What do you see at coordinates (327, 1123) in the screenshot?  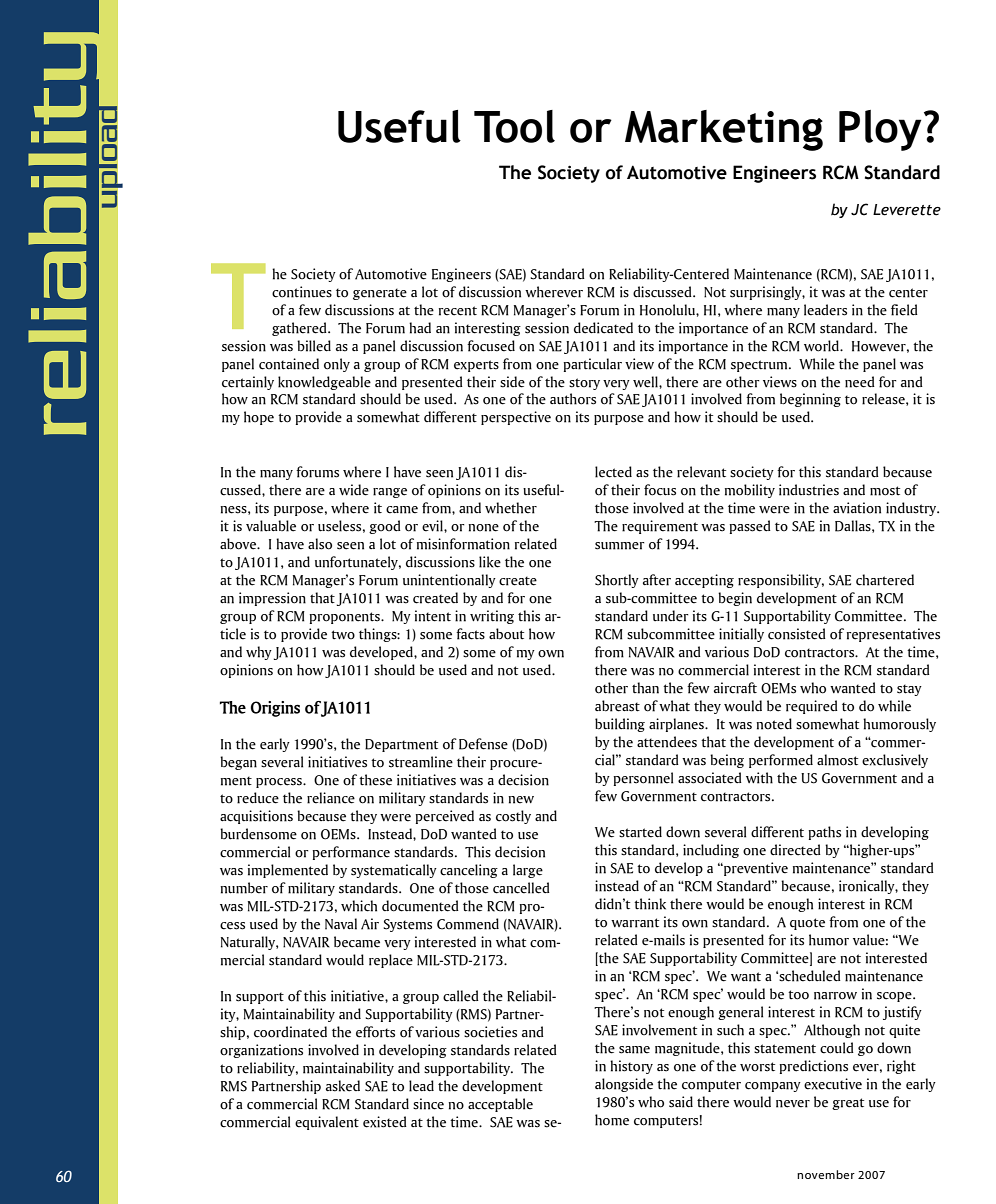 I see `equivalent` at bounding box center [327, 1123].
